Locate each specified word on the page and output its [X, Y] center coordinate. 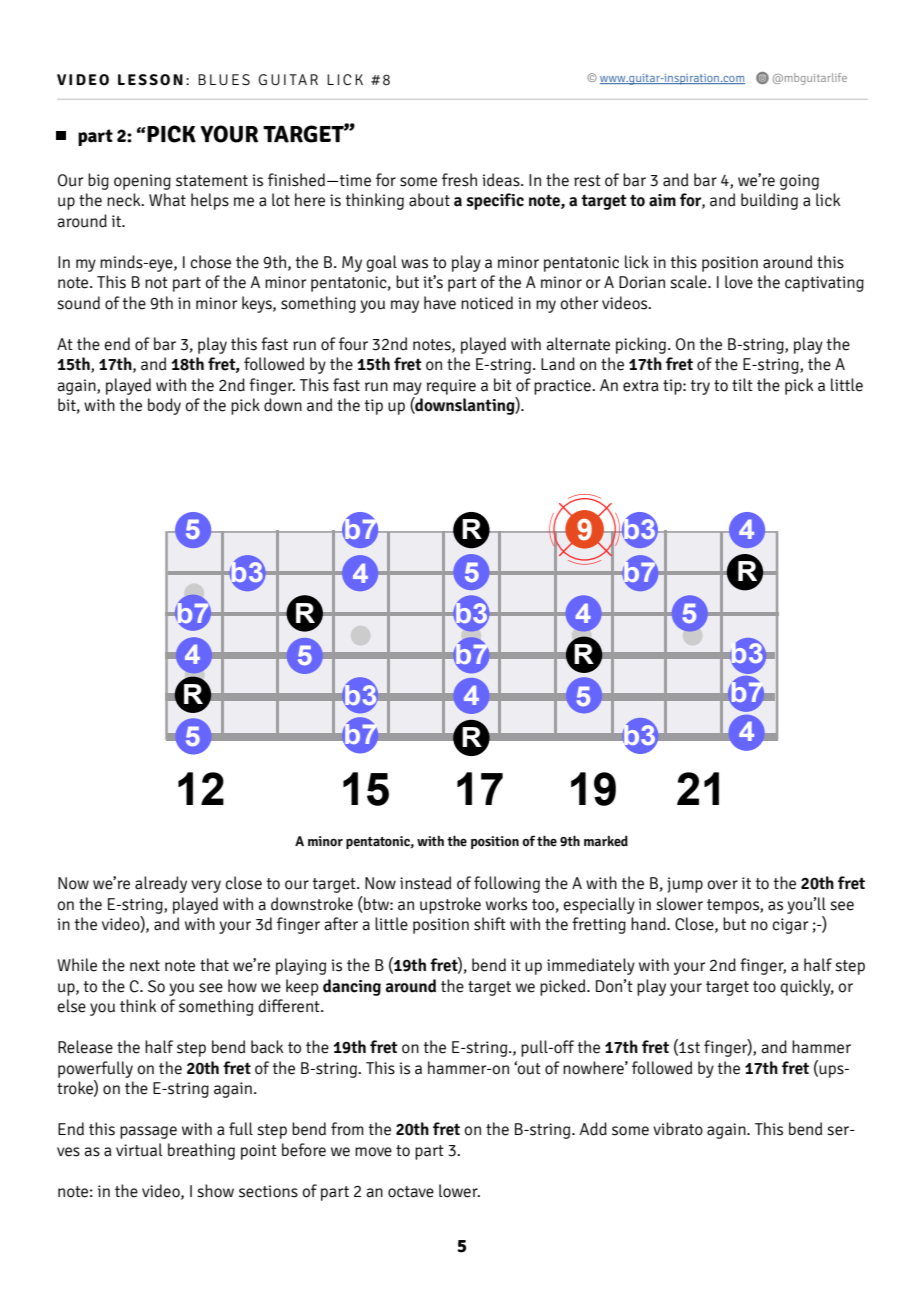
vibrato [678, 1129]
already [161, 884]
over [722, 885]
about [429, 200]
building [769, 201]
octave [411, 1192]
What [167, 200]
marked [606, 841]
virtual [139, 1150]
